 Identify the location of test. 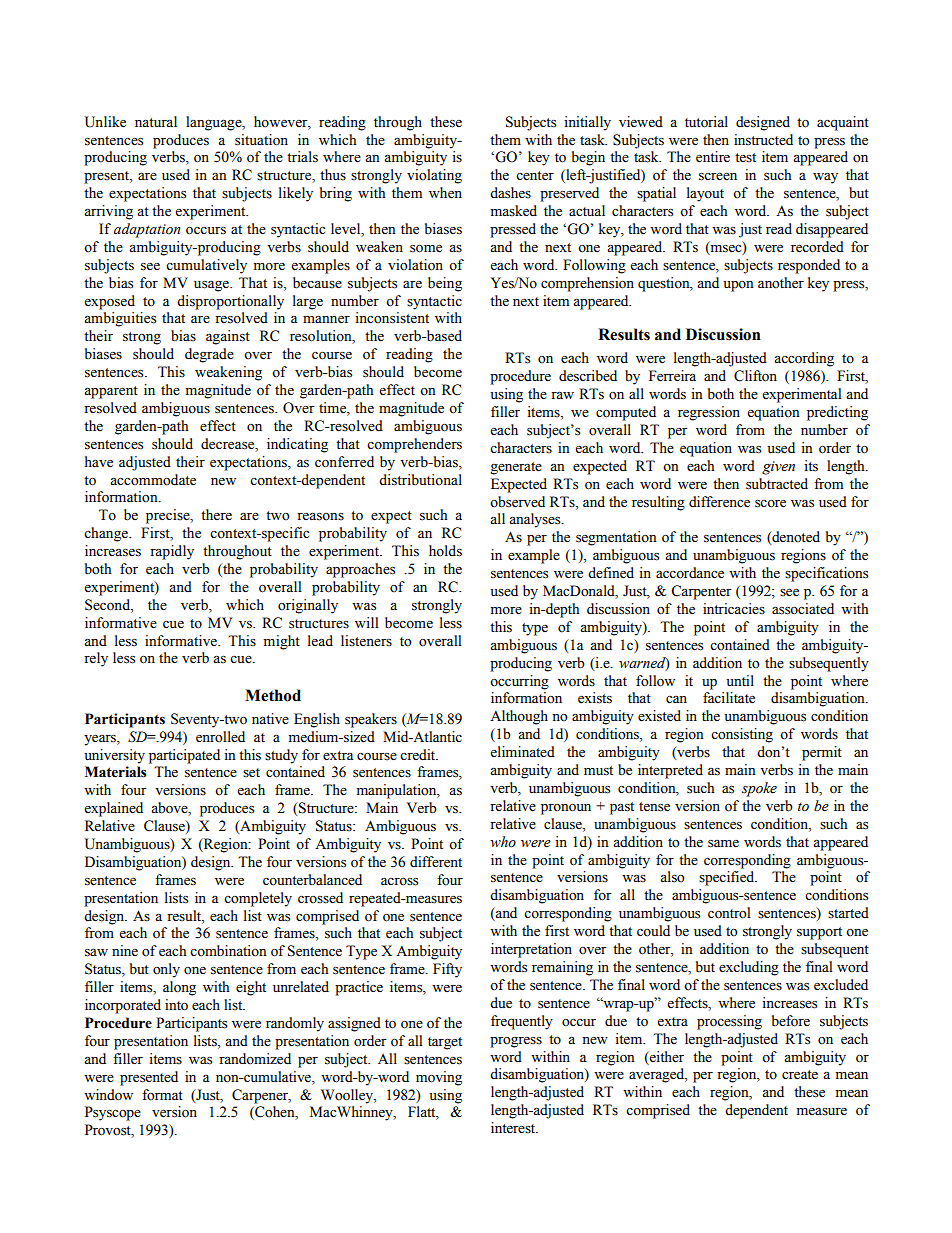
(745, 158).
